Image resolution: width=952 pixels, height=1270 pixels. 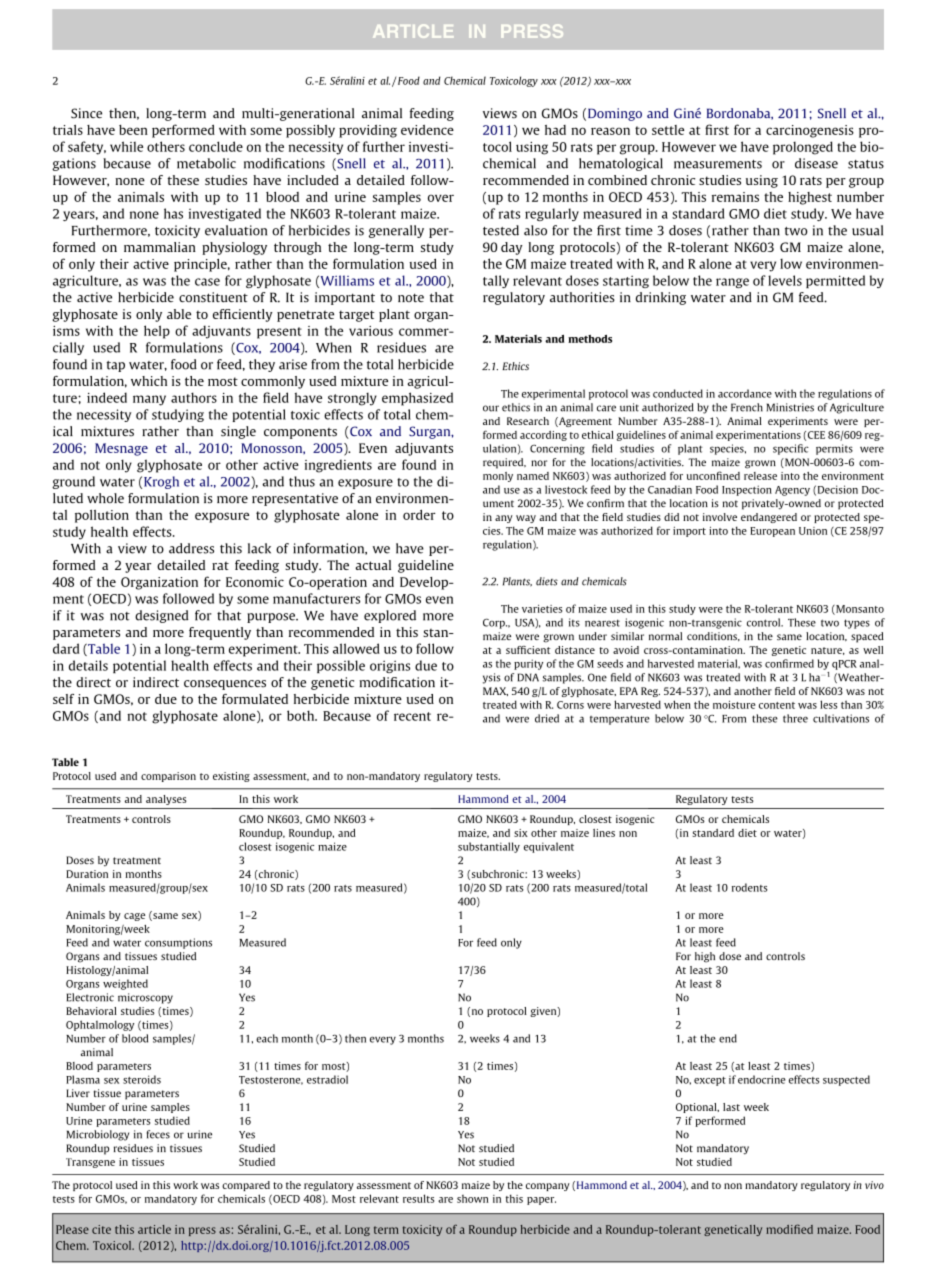 I want to click on while, so click(x=126, y=146).
